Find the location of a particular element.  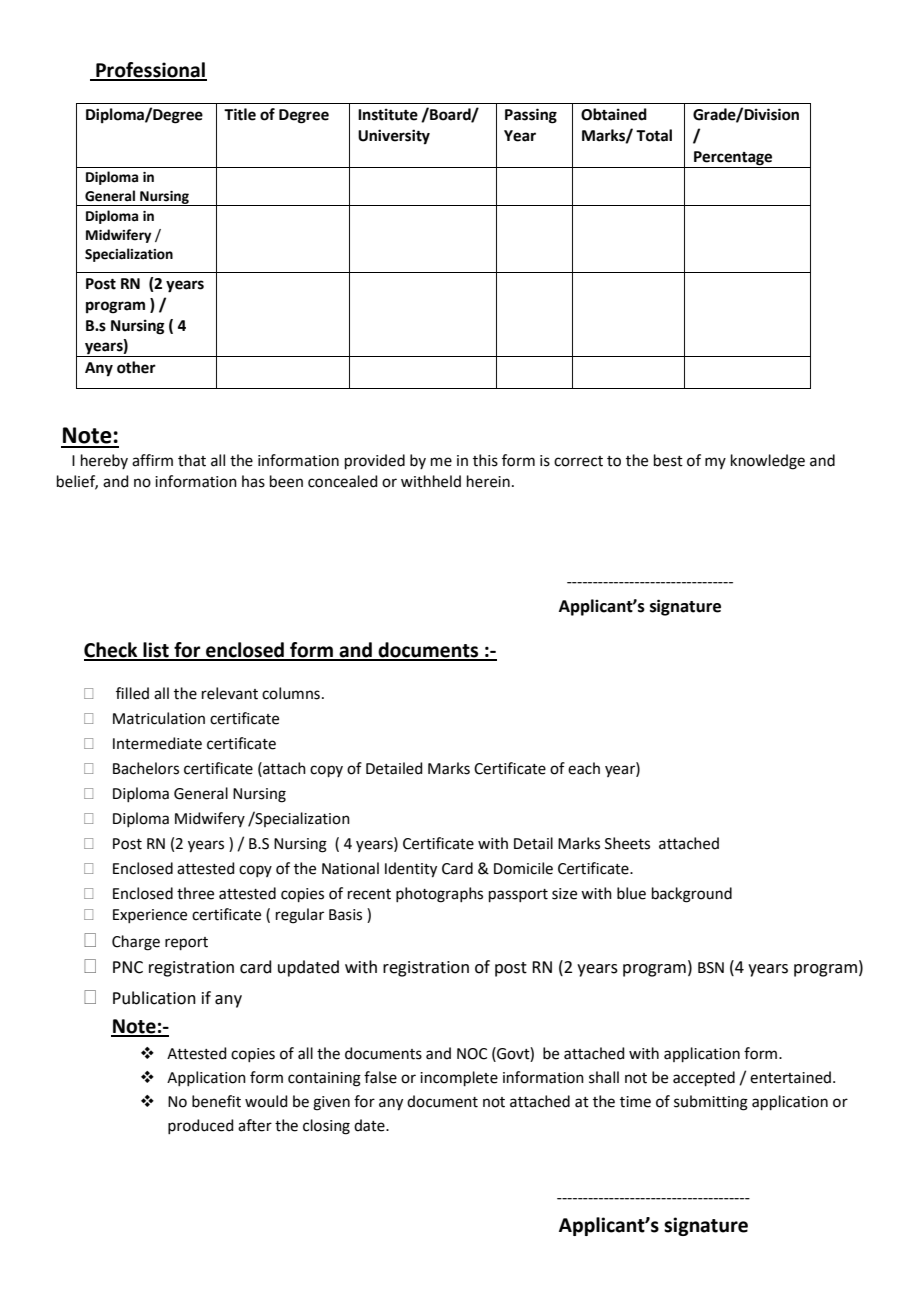

best is located at coordinates (668, 460).
